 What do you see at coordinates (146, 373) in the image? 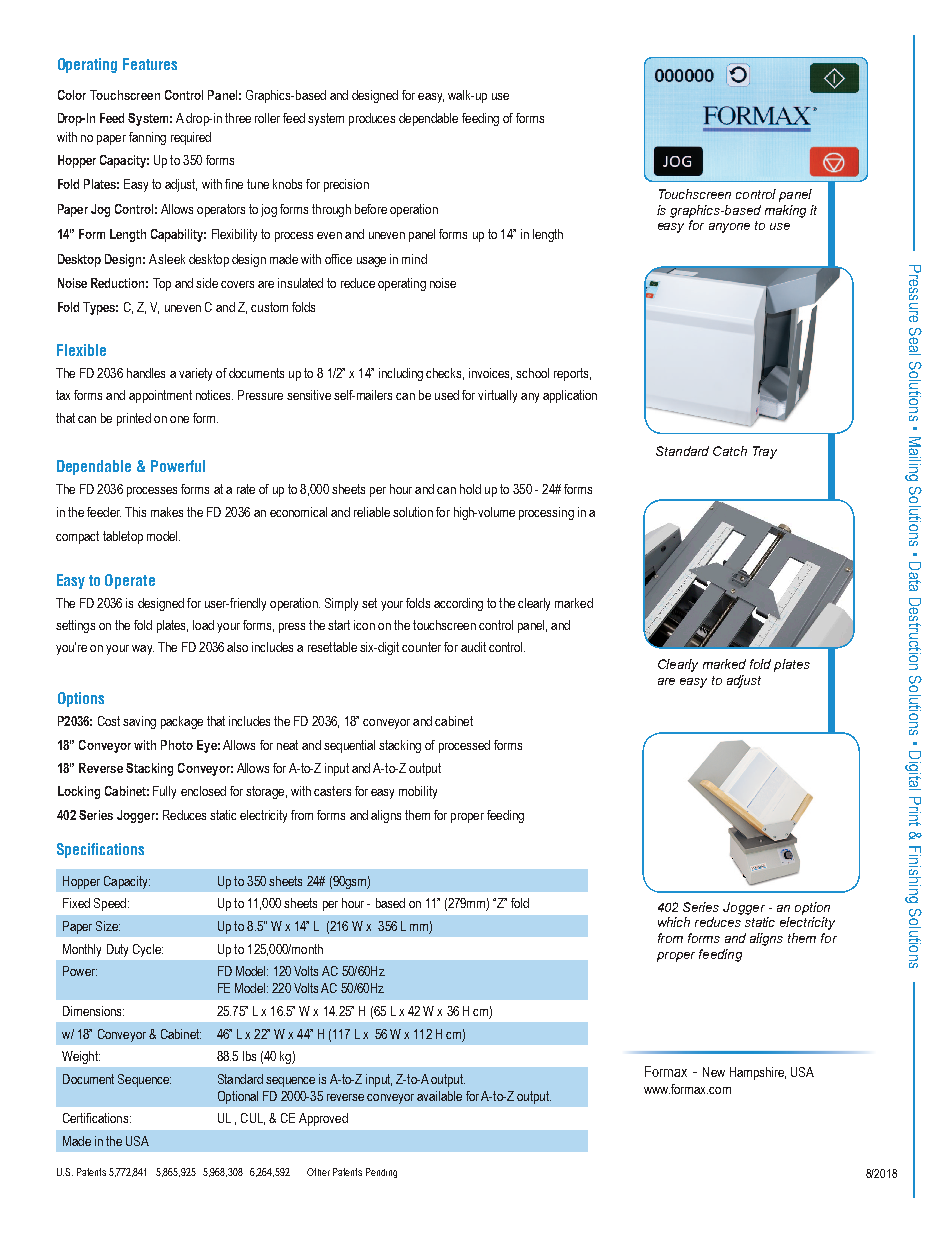
I see `handles` at bounding box center [146, 373].
